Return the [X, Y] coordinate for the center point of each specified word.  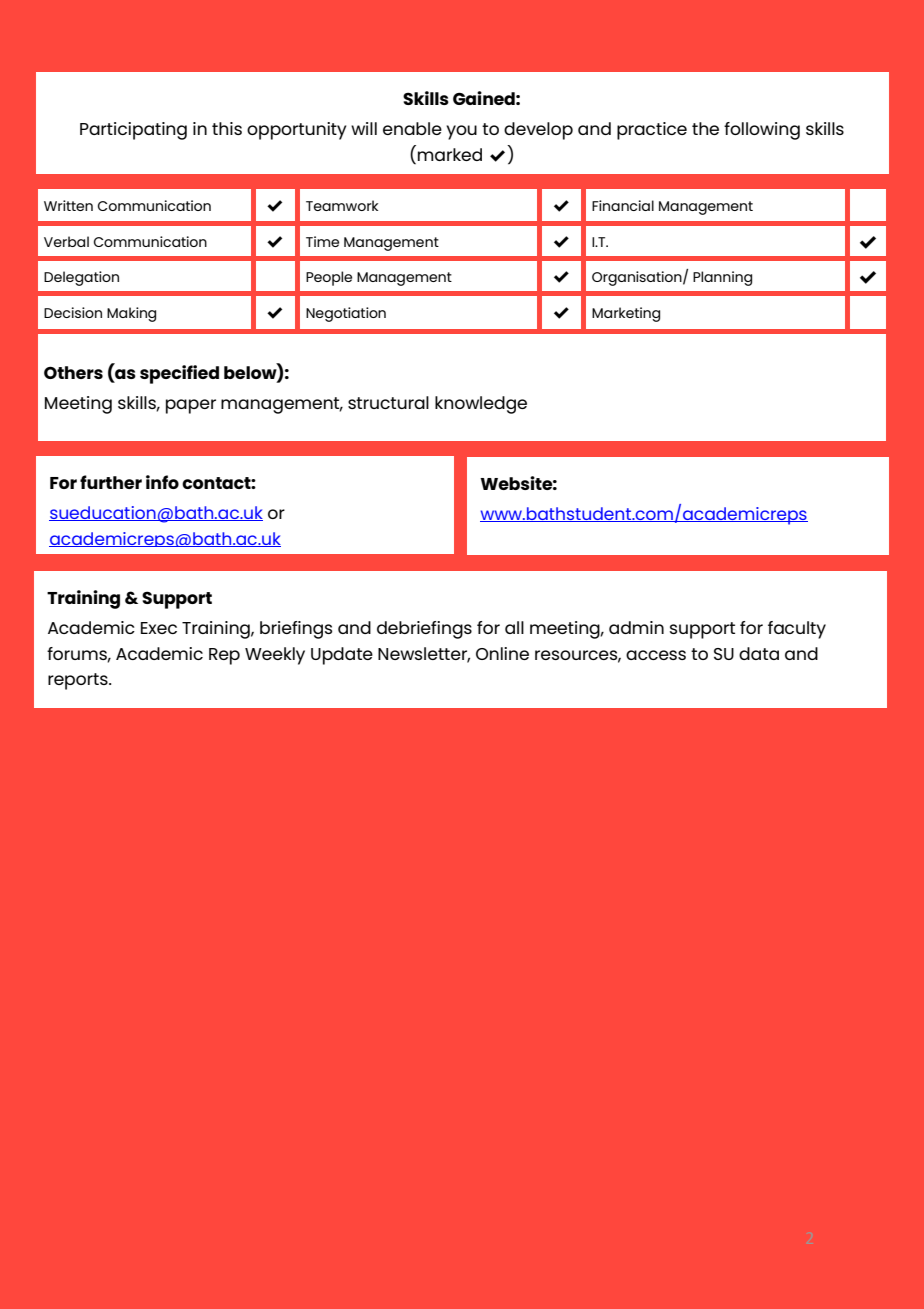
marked [450, 154]
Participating [133, 131]
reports [79, 681]
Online [502, 653]
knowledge [481, 405]
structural [388, 402]
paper [191, 406]
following [762, 131]
